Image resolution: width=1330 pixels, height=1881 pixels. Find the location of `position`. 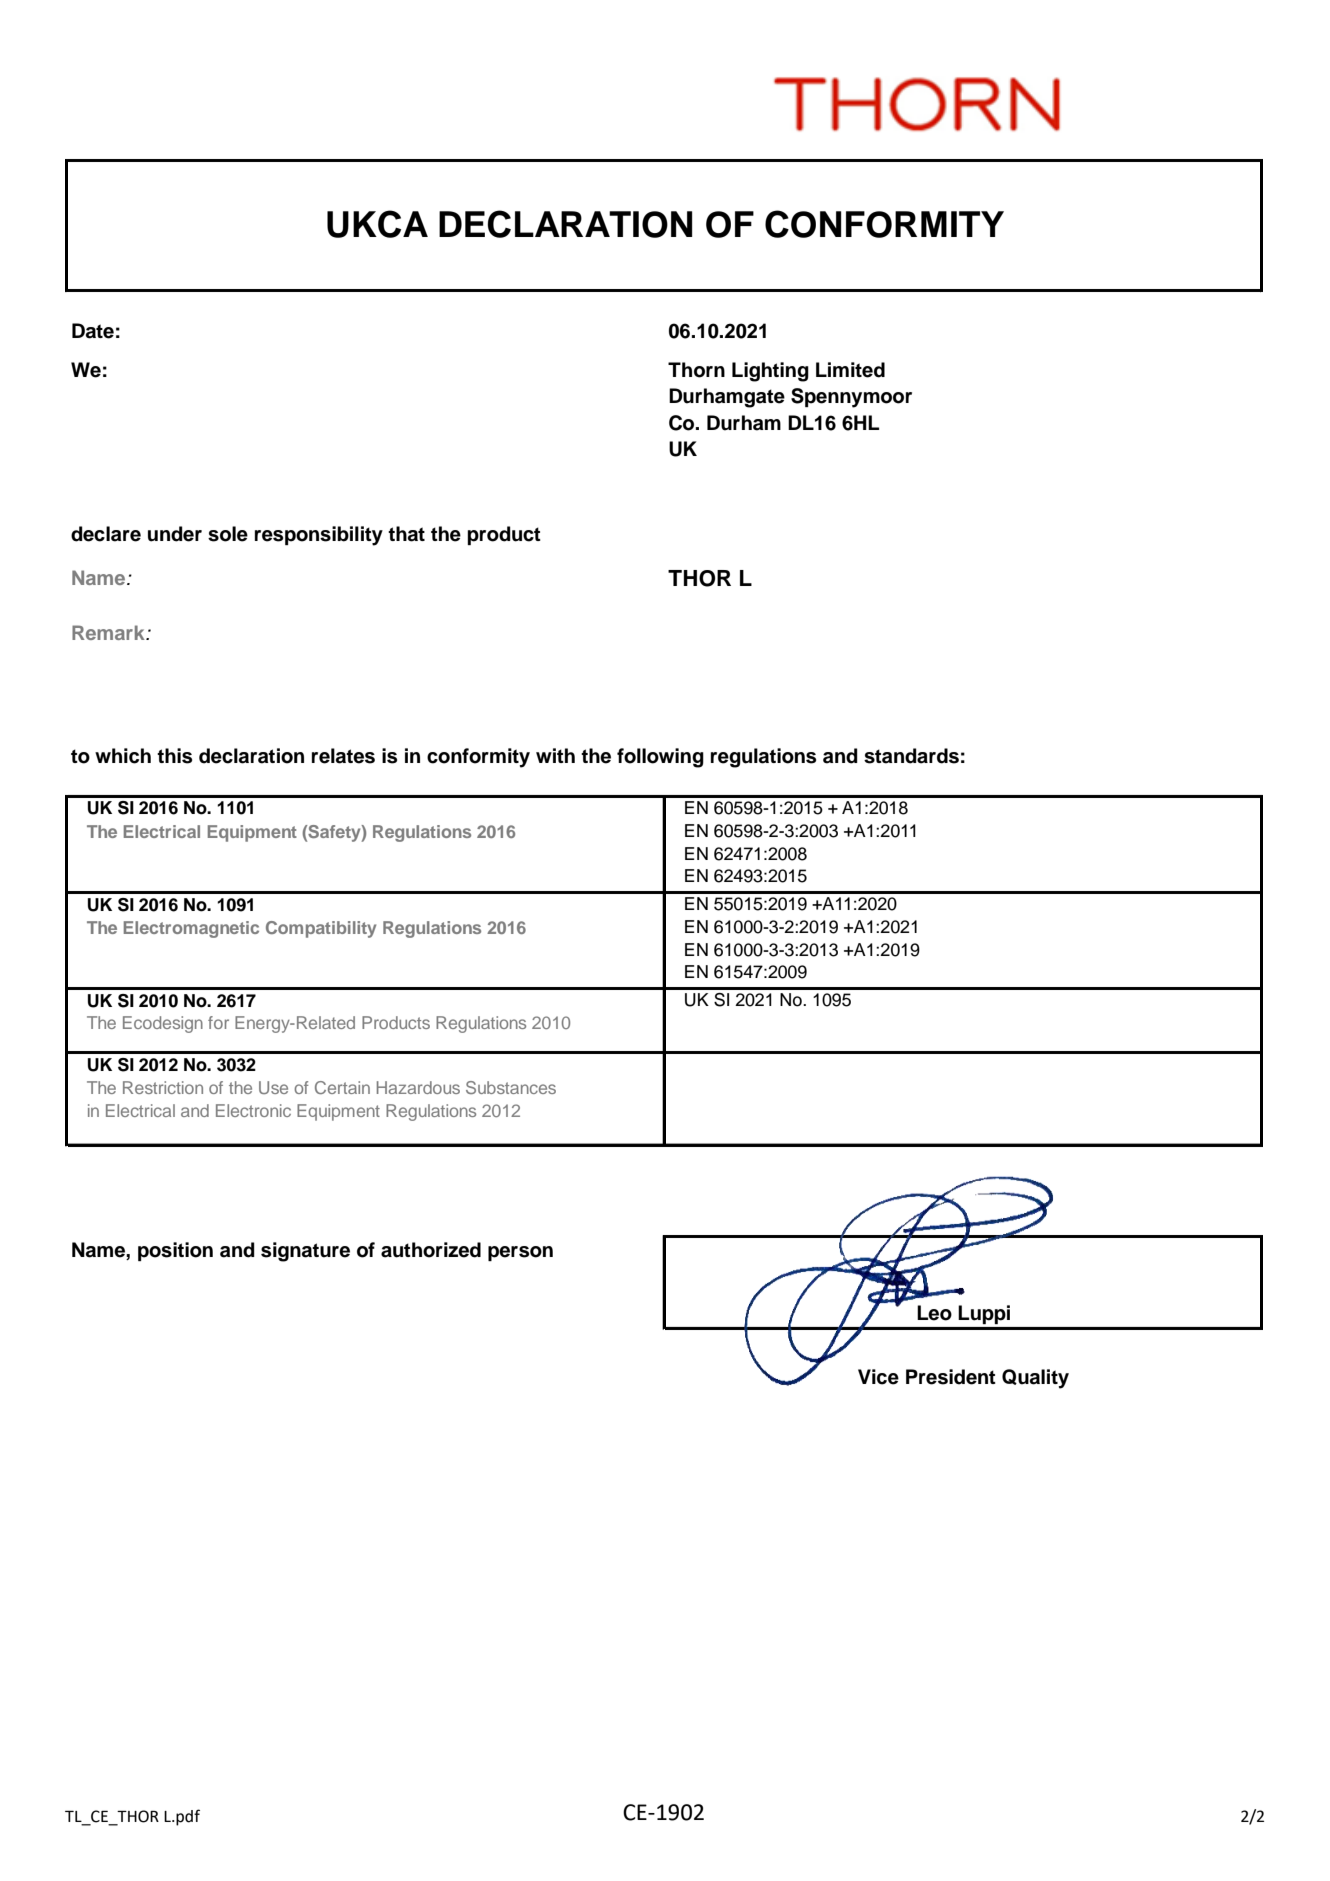

position is located at coordinates (175, 1251).
